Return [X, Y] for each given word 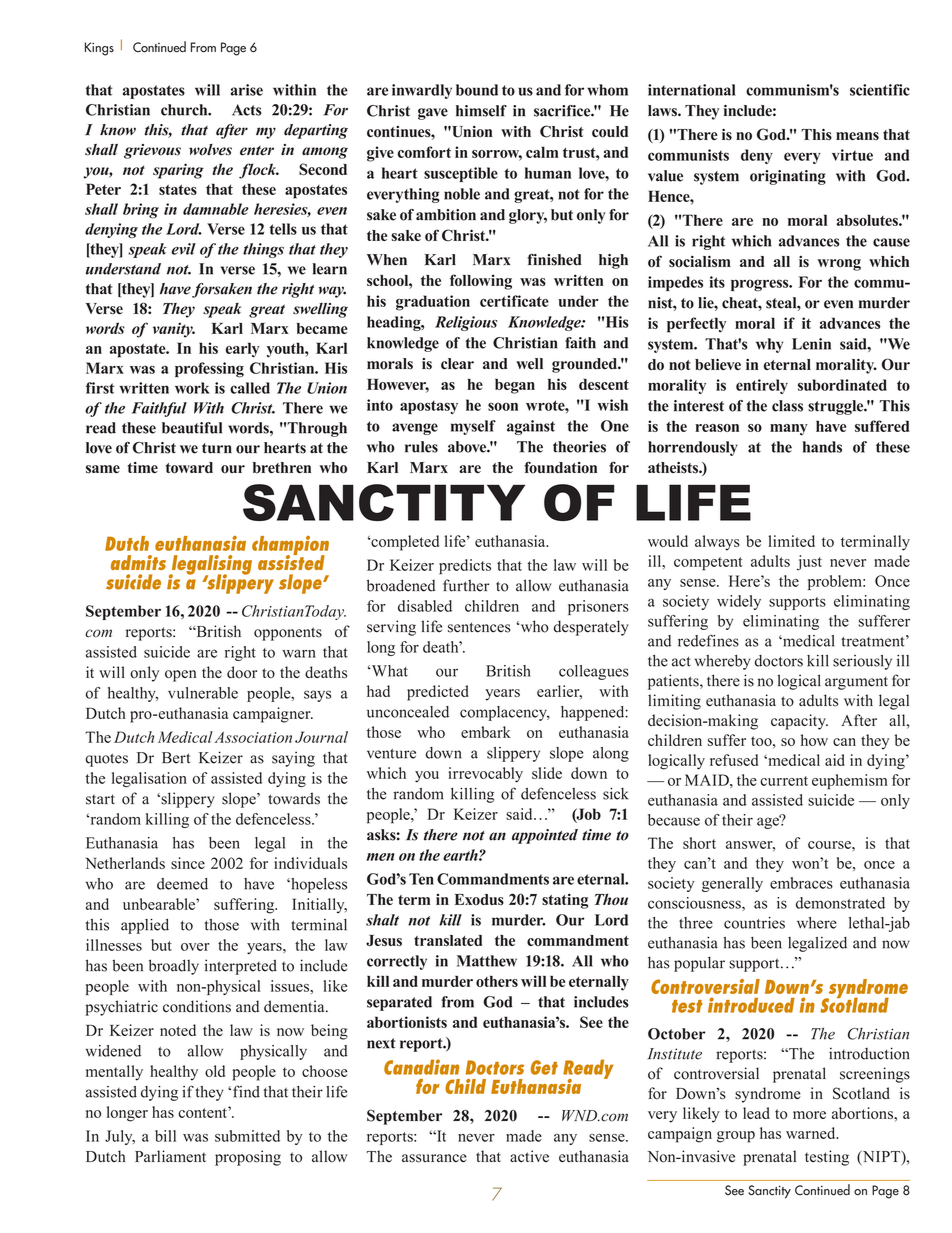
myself [473, 427]
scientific [880, 90]
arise [247, 90]
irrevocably [485, 775]
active [529, 1156]
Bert [176, 758]
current [784, 781]
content [204, 1112]
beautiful [192, 428]
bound [477, 90]
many [789, 430]
